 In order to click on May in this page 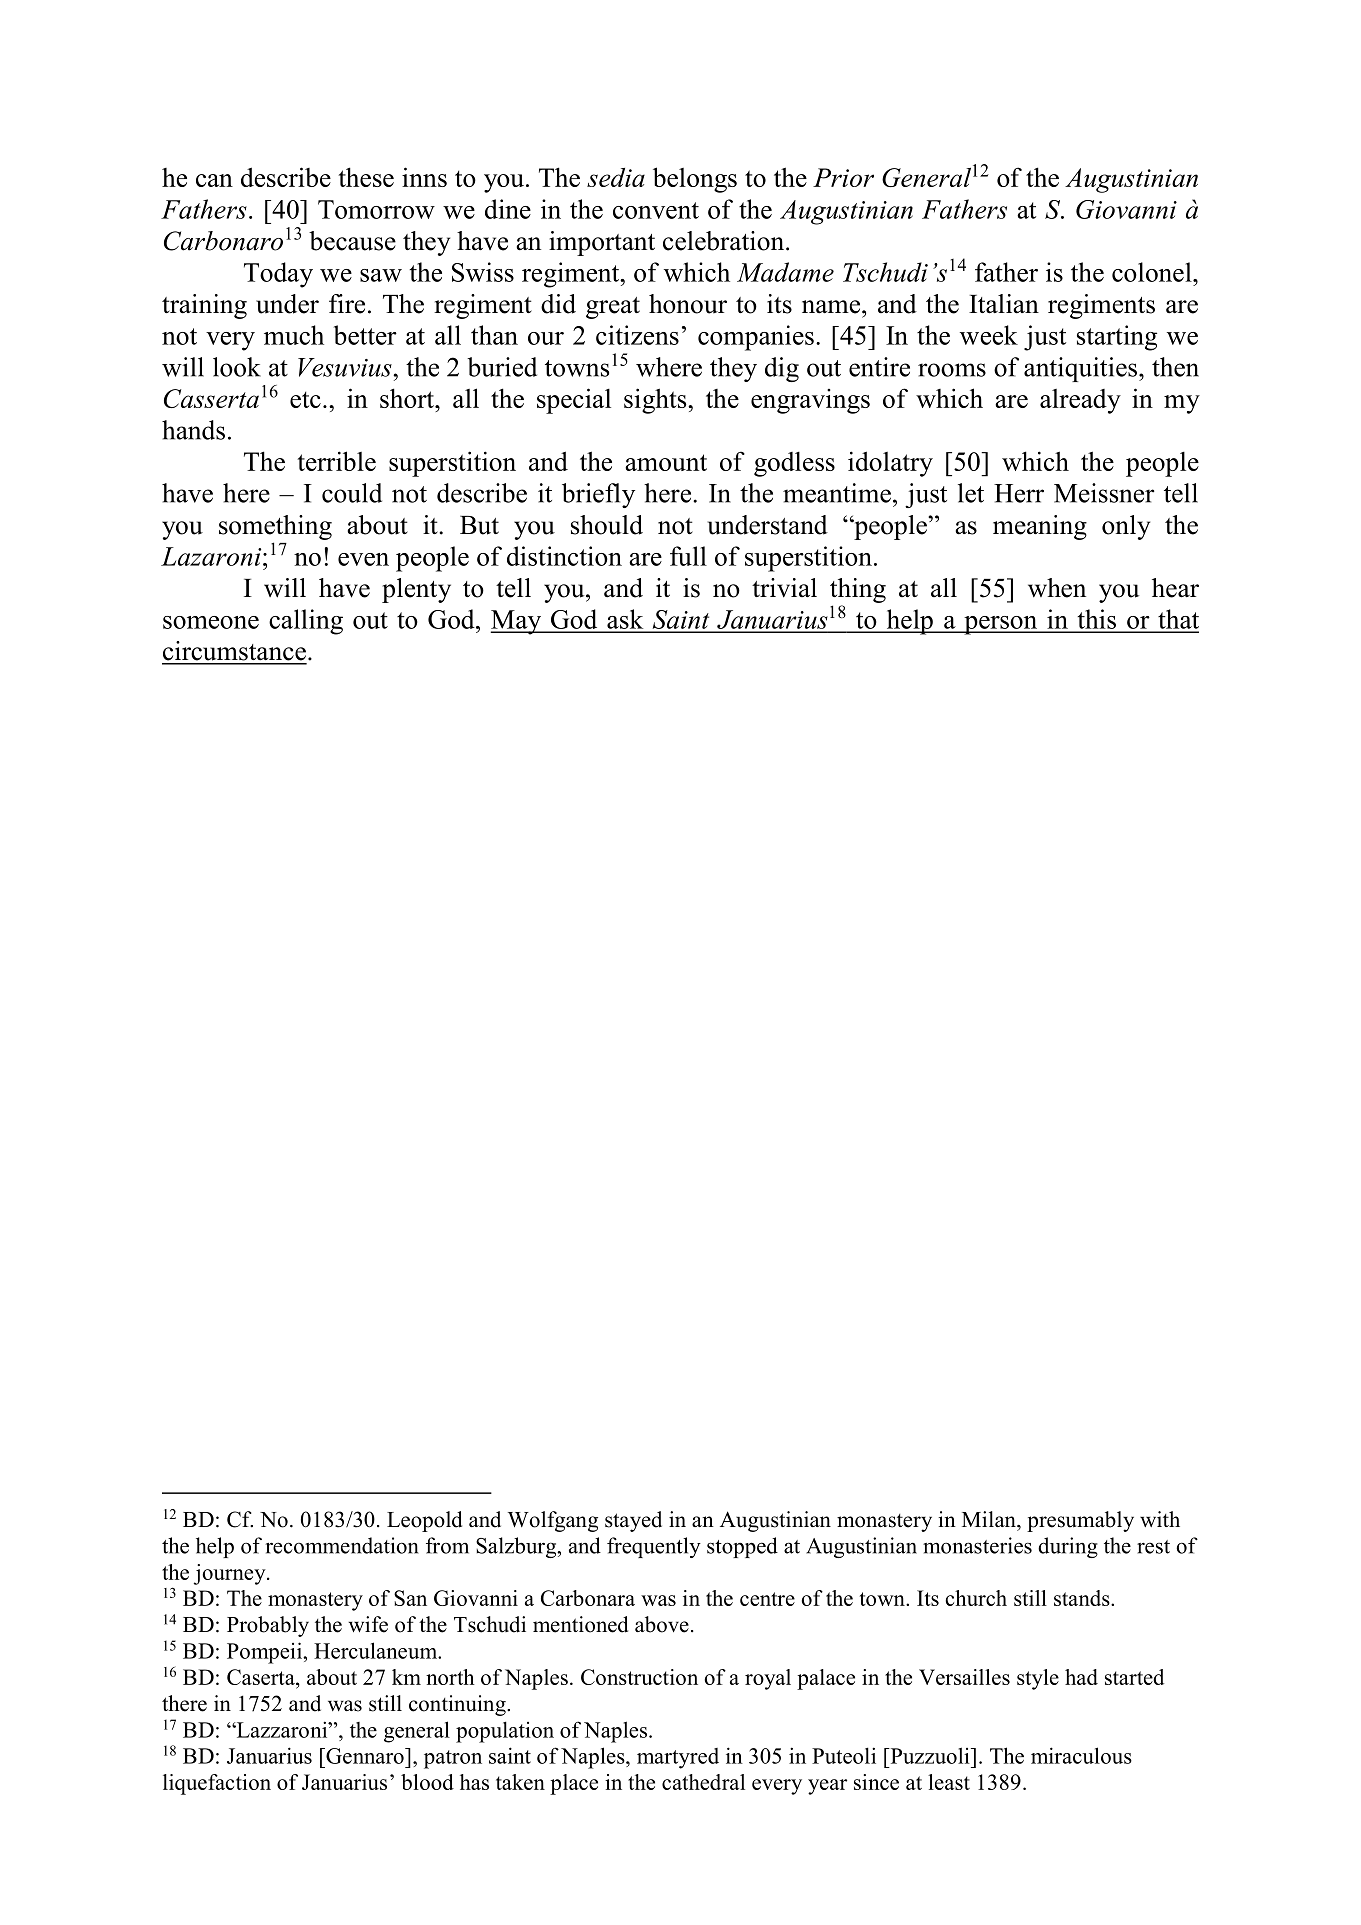, I will do `click(517, 622)`.
